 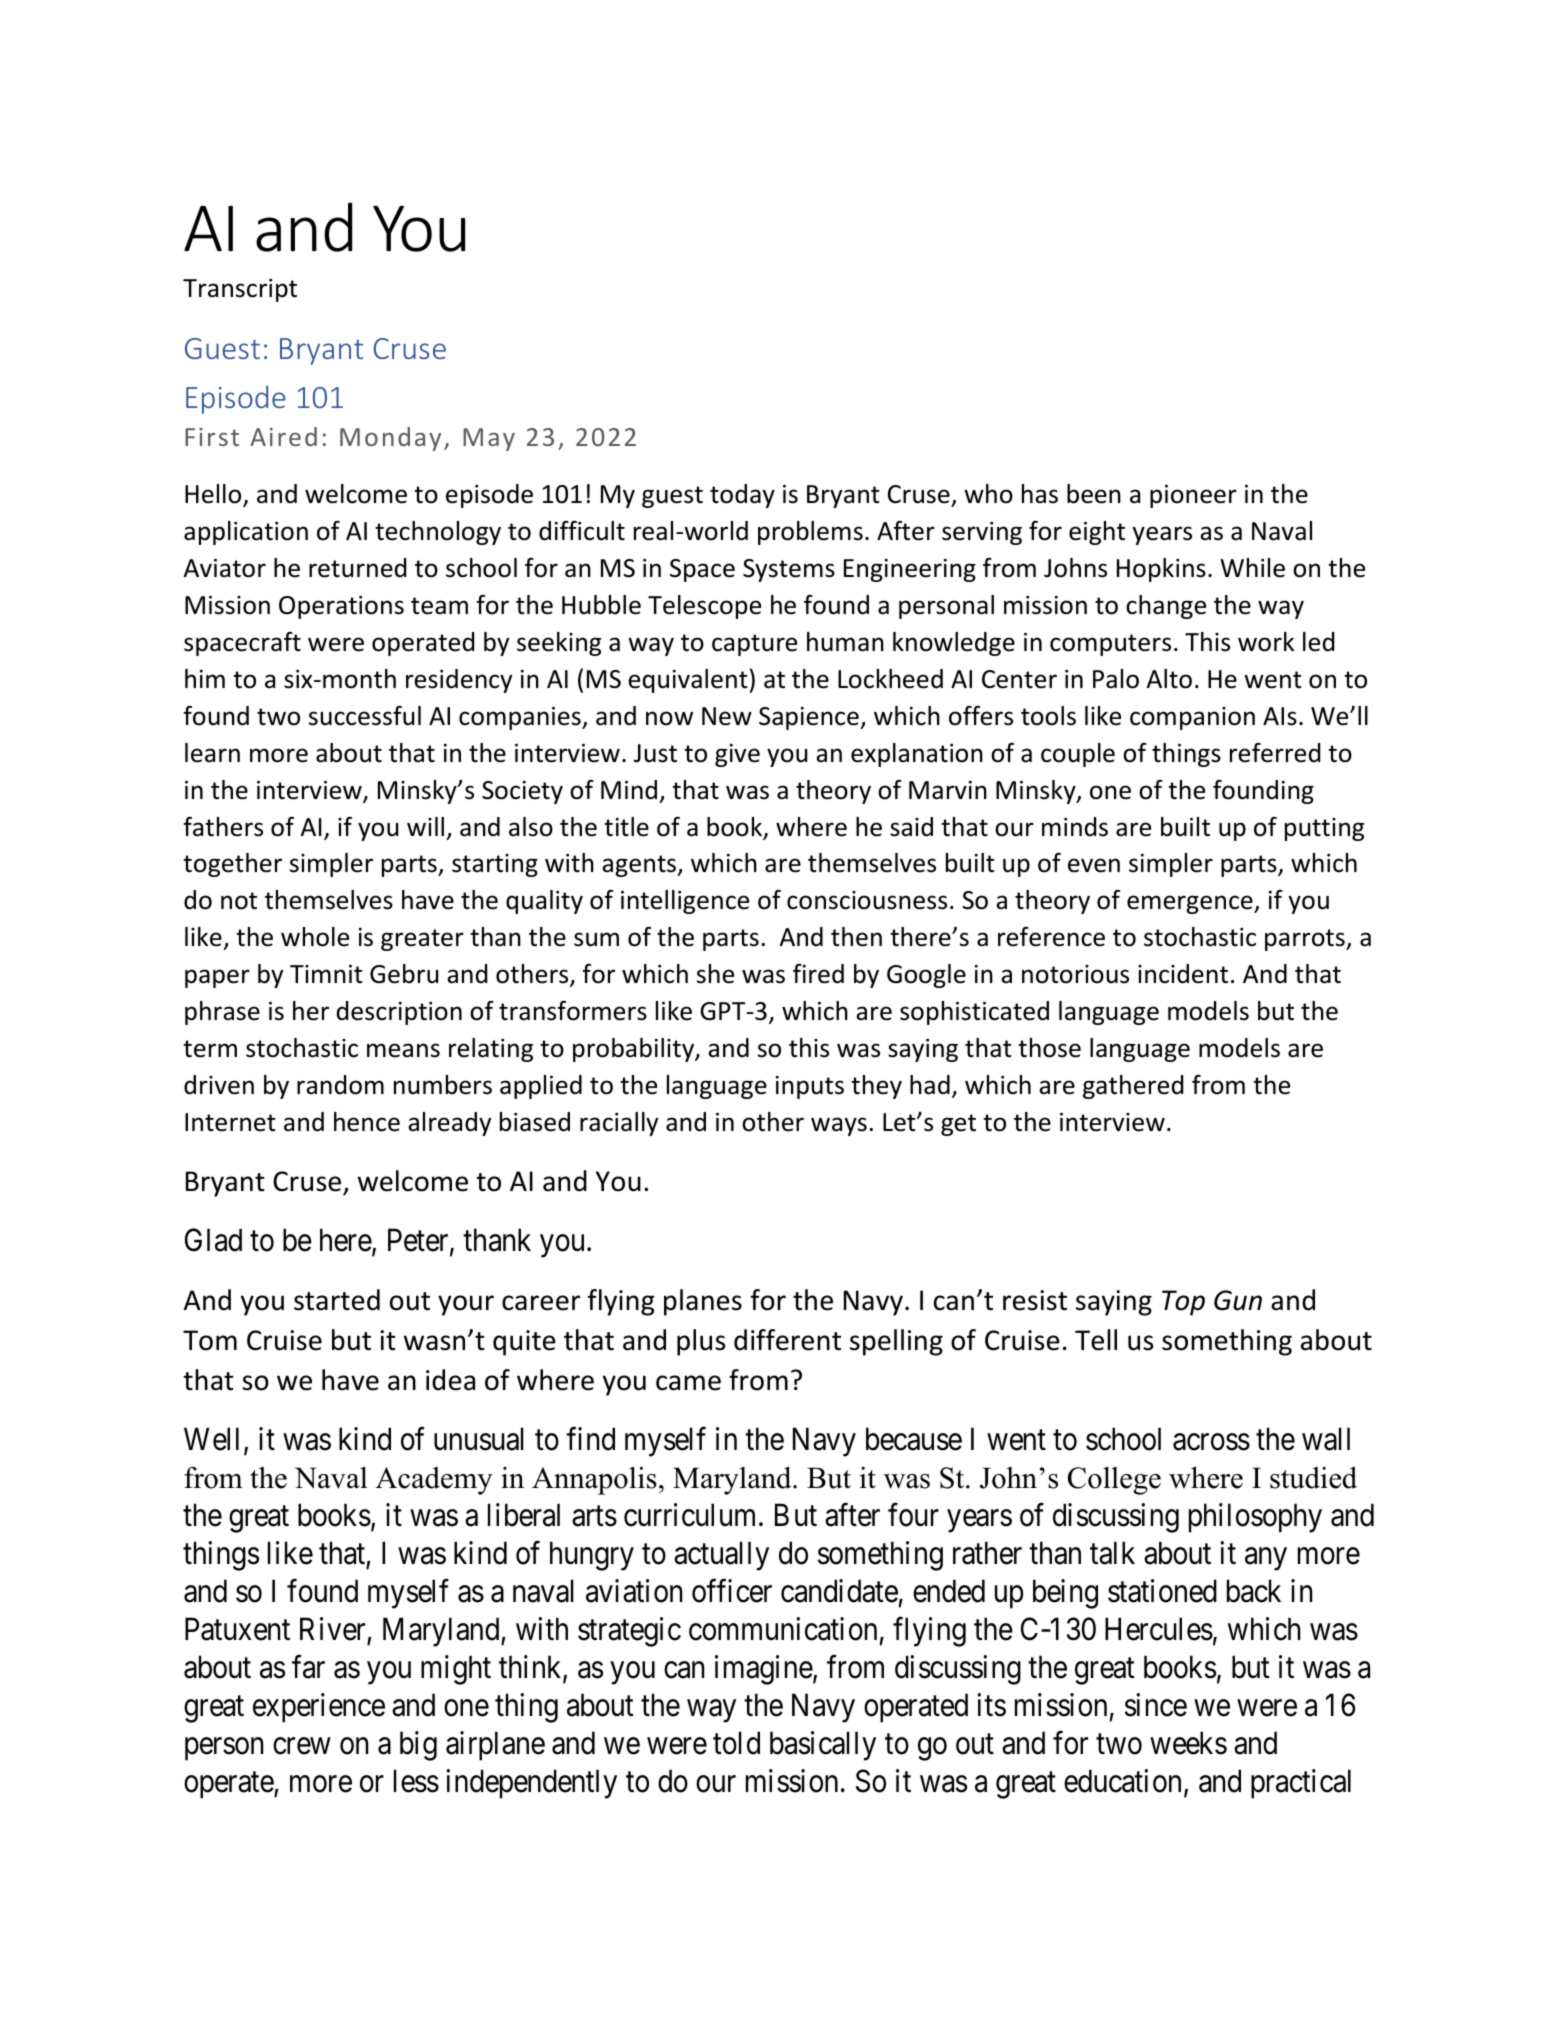 What do you see at coordinates (727, 716) in the screenshot?
I see `New` at bounding box center [727, 716].
